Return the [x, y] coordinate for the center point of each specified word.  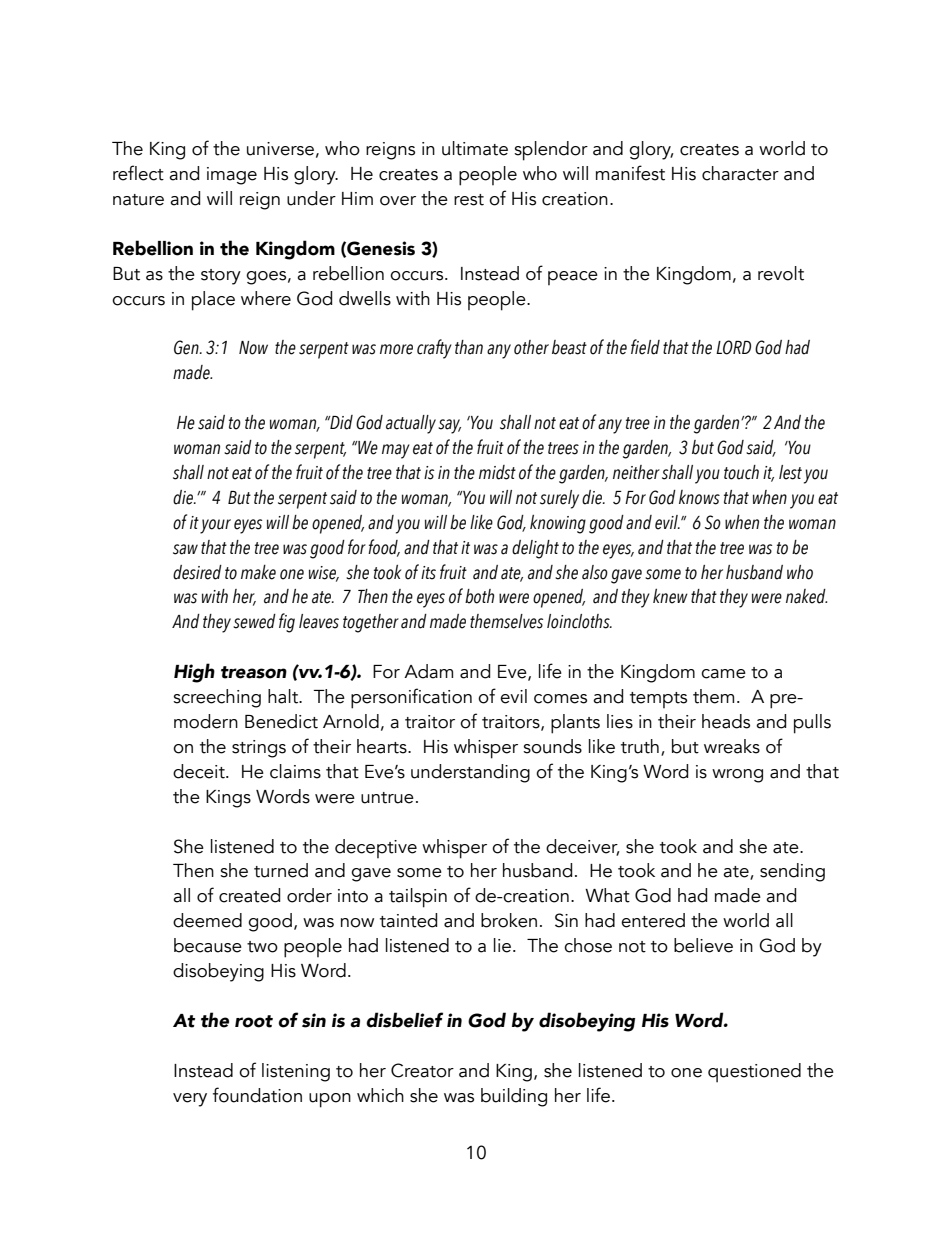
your [215, 526]
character [740, 173]
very [190, 1100]
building [514, 1097]
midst [497, 472]
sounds [552, 746]
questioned [754, 1073]
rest [469, 200]
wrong [737, 776]
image [232, 176]
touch [741, 472]
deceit [200, 771]
